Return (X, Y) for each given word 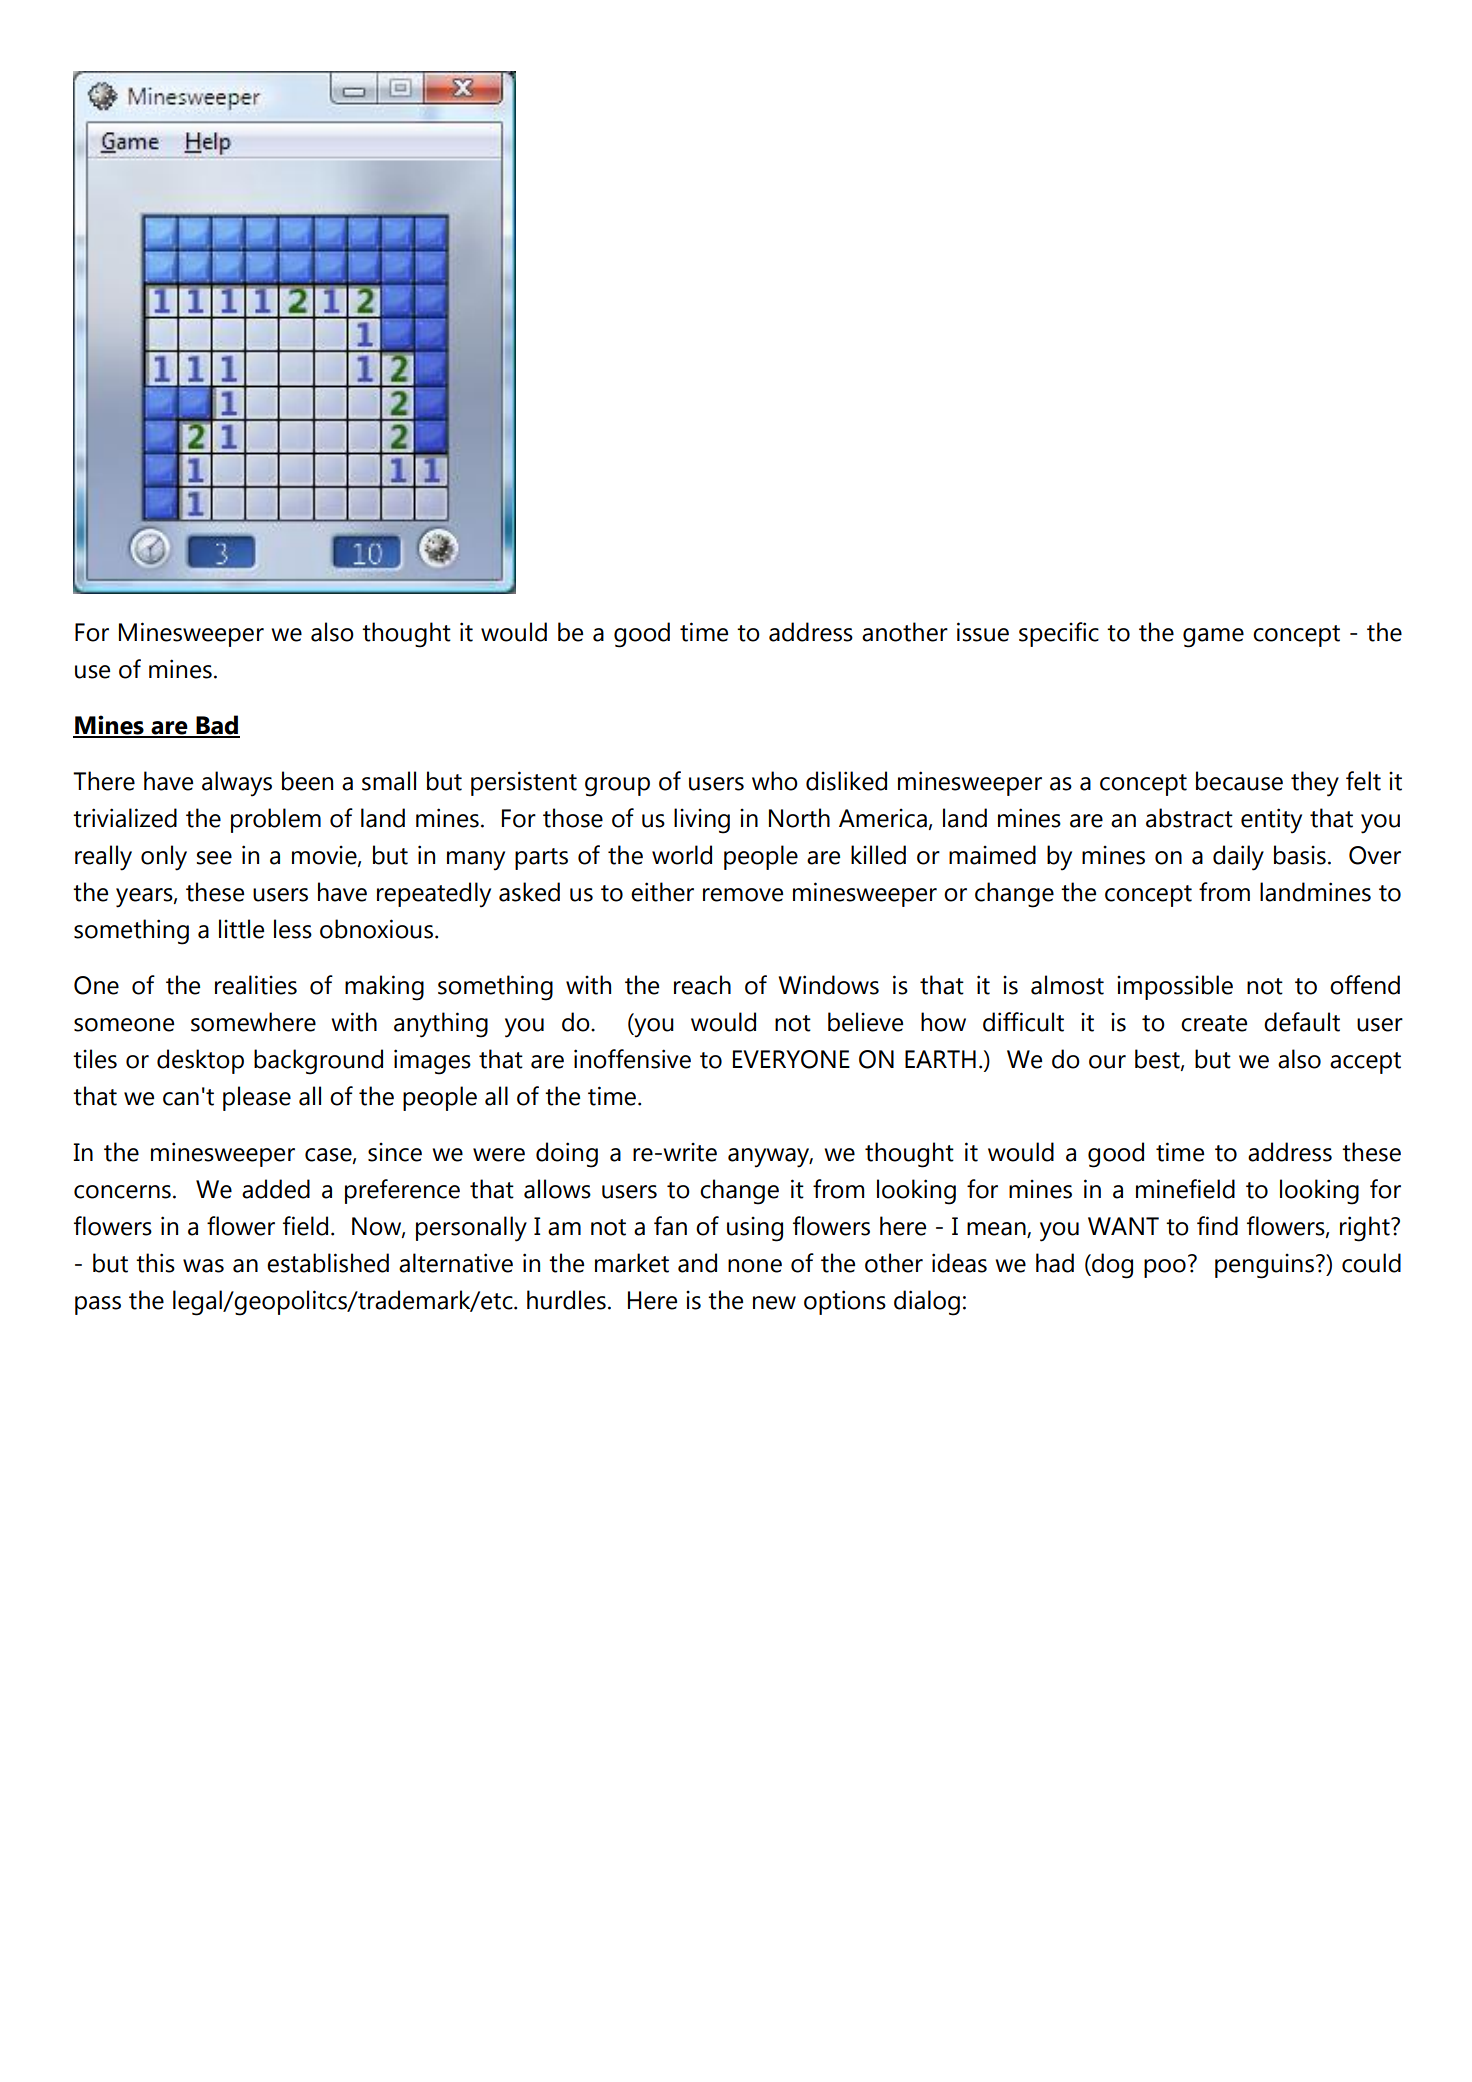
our (1107, 1062)
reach (702, 985)
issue (983, 632)
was (203, 1266)
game (1213, 638)
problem (276, 820)
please (257, 1098)
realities (256, 985)
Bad (217, 726)
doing (567, 1155)
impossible (1175, 987)
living (702, 821)
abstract (1189, 818)
